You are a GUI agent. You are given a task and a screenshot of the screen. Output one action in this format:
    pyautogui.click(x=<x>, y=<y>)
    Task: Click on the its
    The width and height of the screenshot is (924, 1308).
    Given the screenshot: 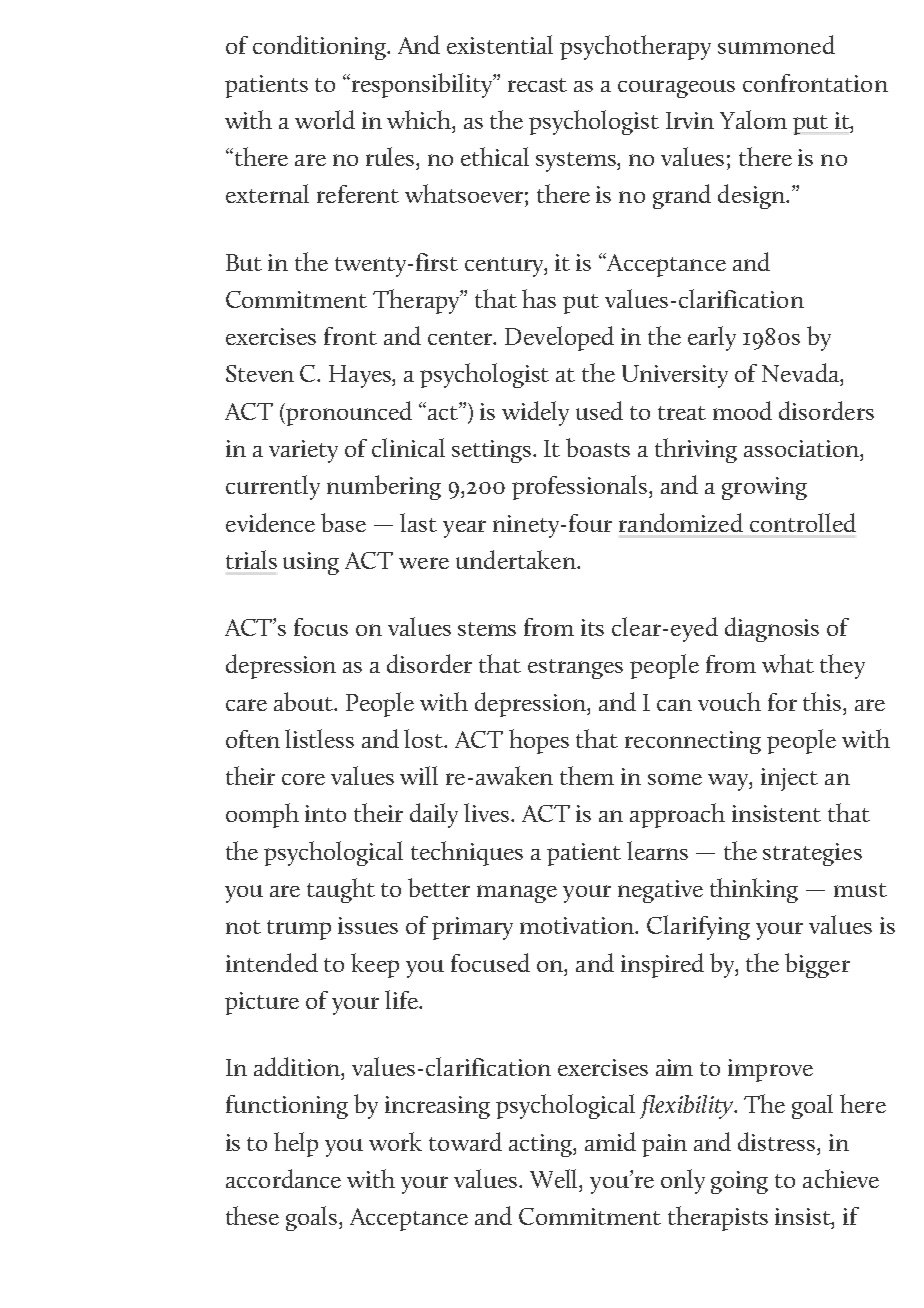 What is the action you would take?
    pyautogui.click(x=592, y=627)
